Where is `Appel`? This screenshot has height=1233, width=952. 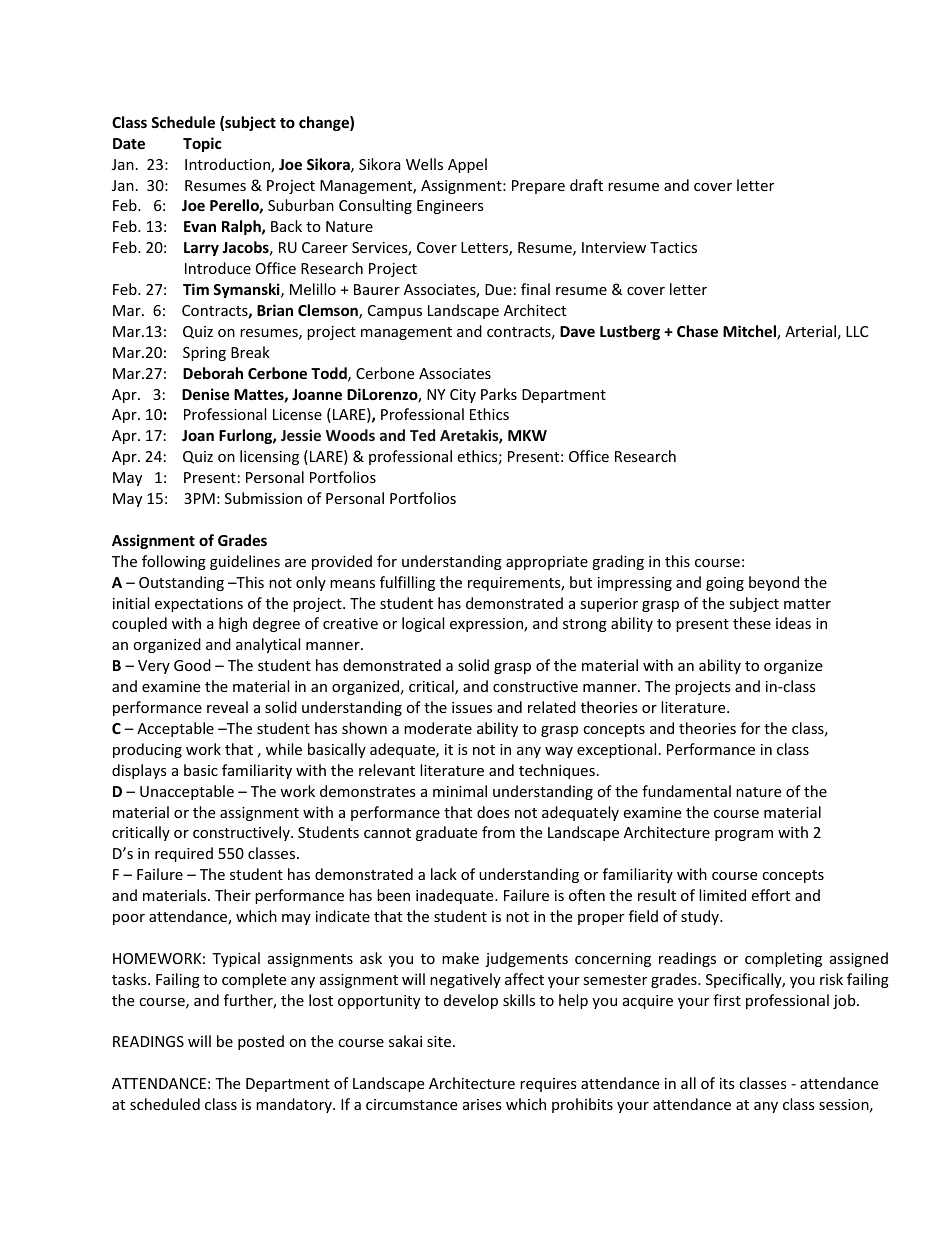 Appel is located at coordinates (467, 165).
